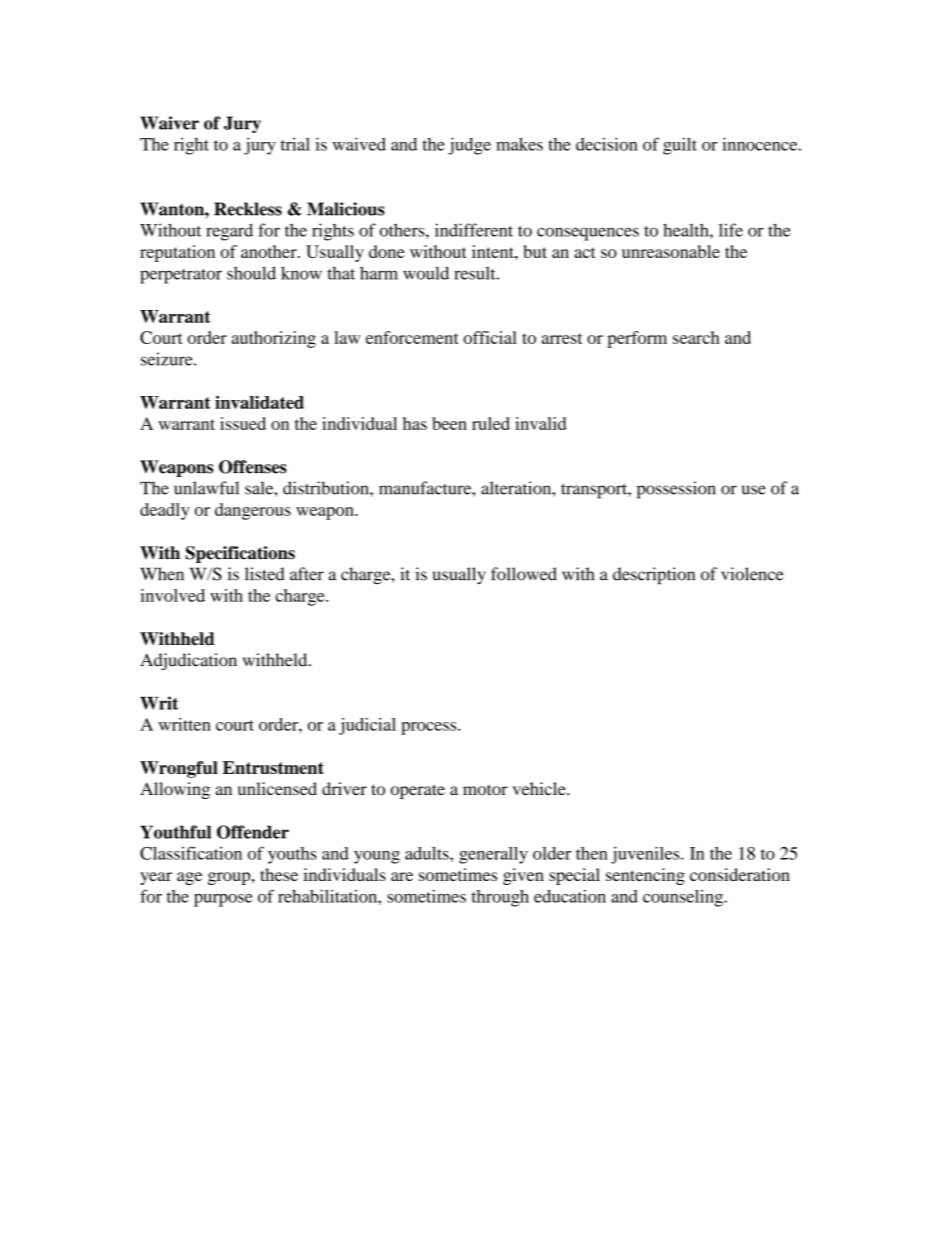 The width and height of the screenshot is (952, 1233). Describe the element at coordinates (223, 900) in the screenshot. I see `purpose` at that location.
